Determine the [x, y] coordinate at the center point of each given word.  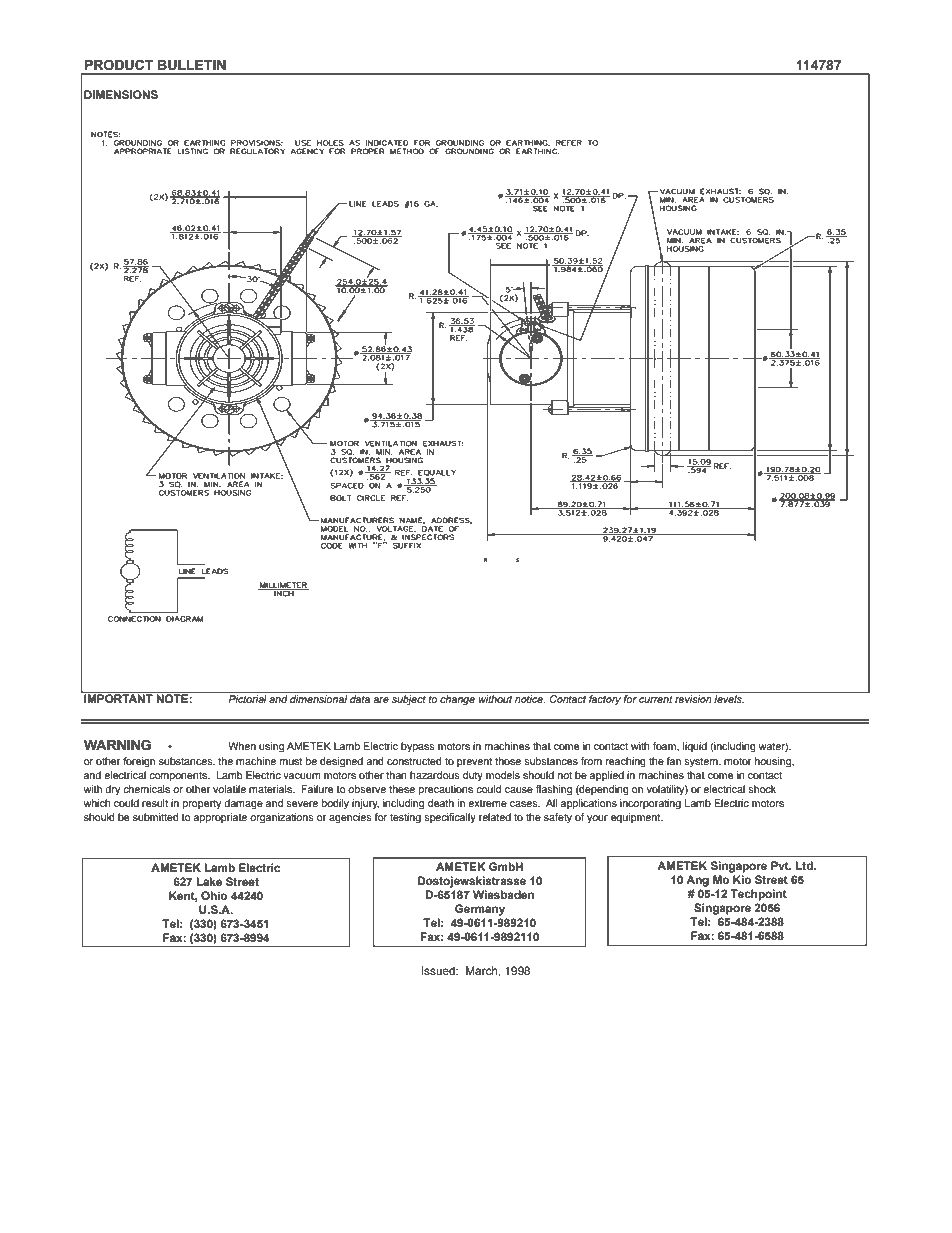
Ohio [214, 895]
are [381, 700]
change [457, 700]
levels [729, 699]
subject [409, 700]
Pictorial [247, 699]
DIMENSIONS [121, 95]
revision [693, 699]
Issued [439, 970]
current [655, 699]
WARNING [117, 745]
